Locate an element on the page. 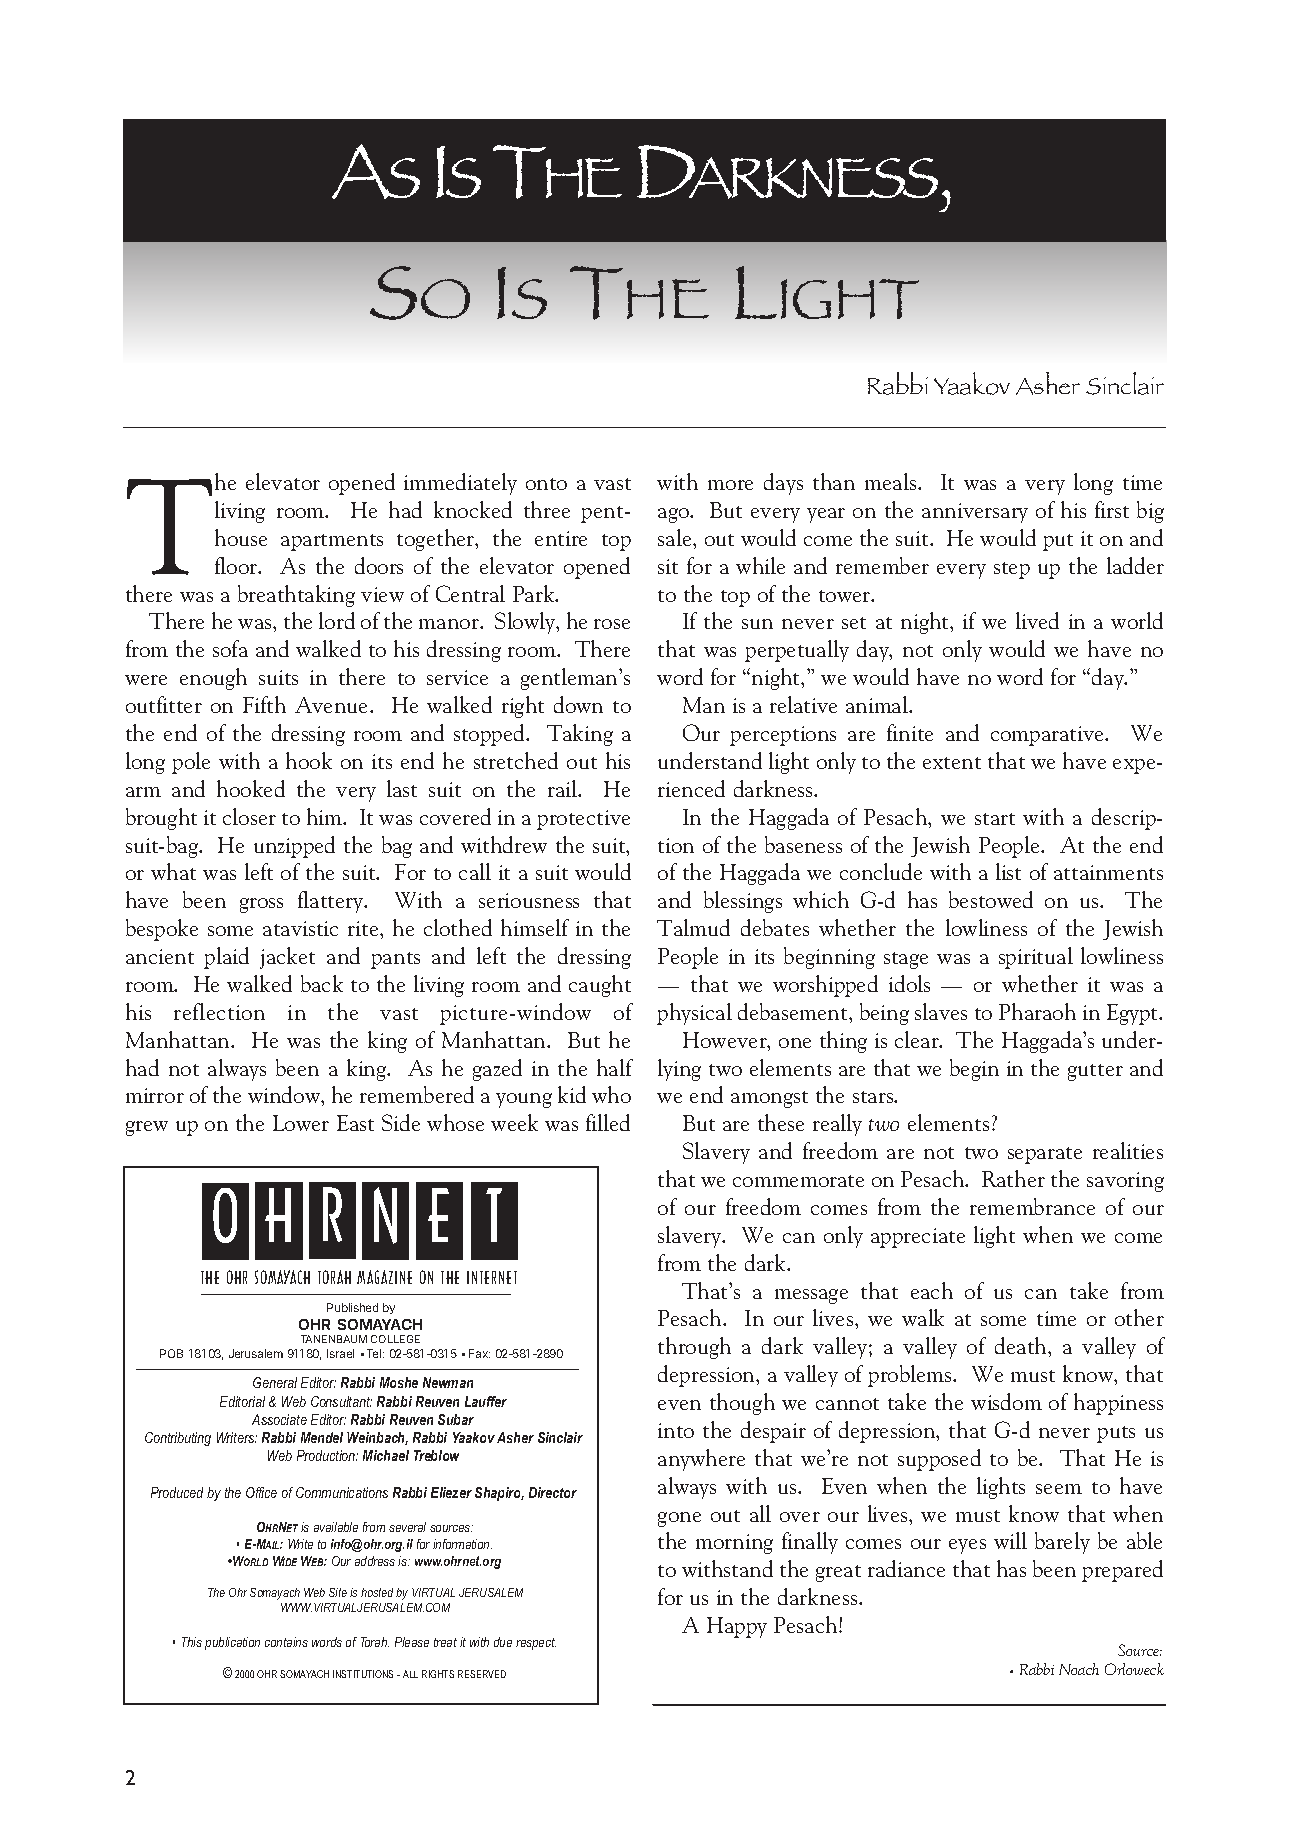  anniversary is located at coordinates (975, 513).
